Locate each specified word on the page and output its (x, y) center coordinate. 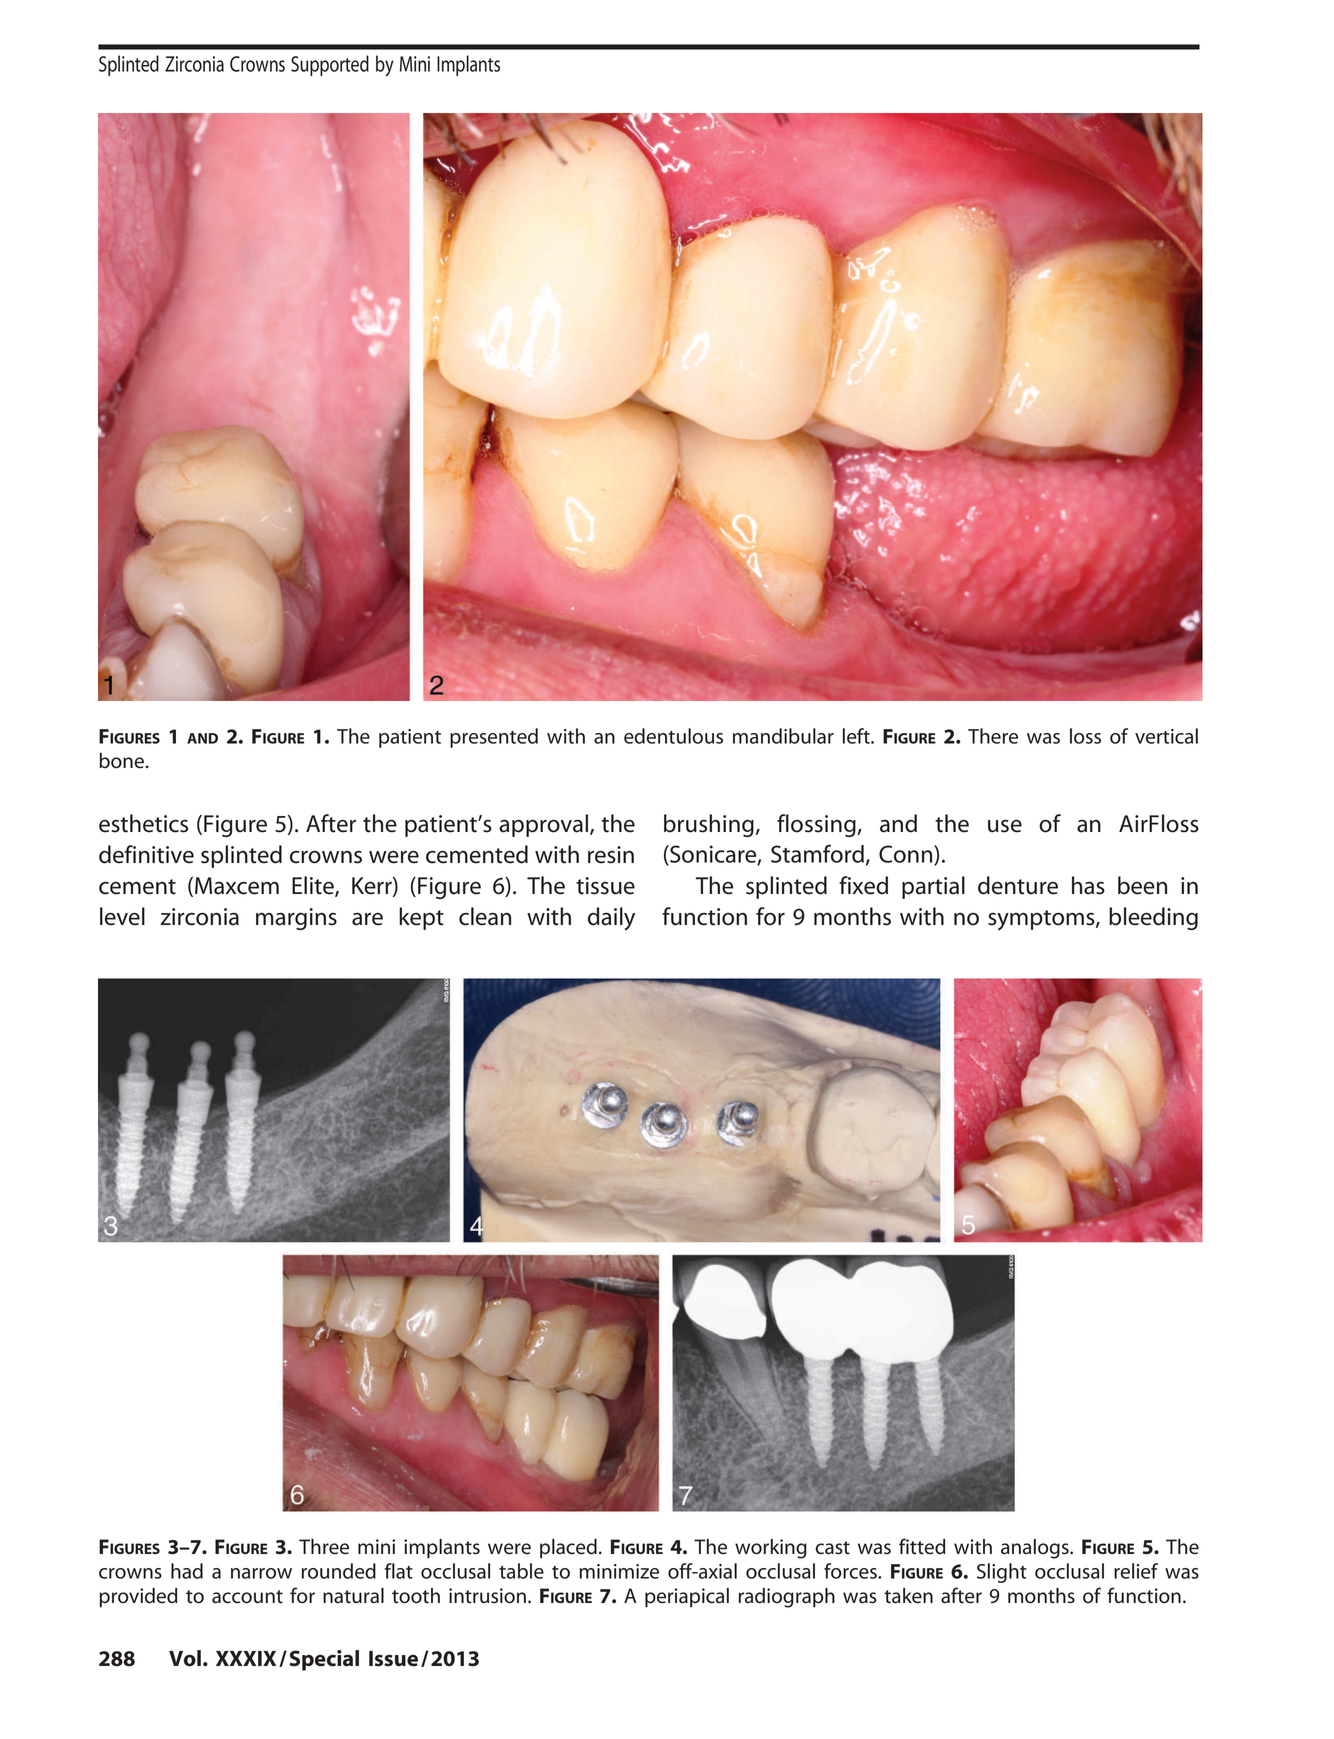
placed (568, 1549)
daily (611, 919)
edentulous (673, 736)
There (993, 736)
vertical (1166, 736)
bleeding (1153, 918)
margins (296, 919)
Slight (1002, 1573)
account (247, 1597)
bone (122, 761)
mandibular (783, 736)
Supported (330, 65)
